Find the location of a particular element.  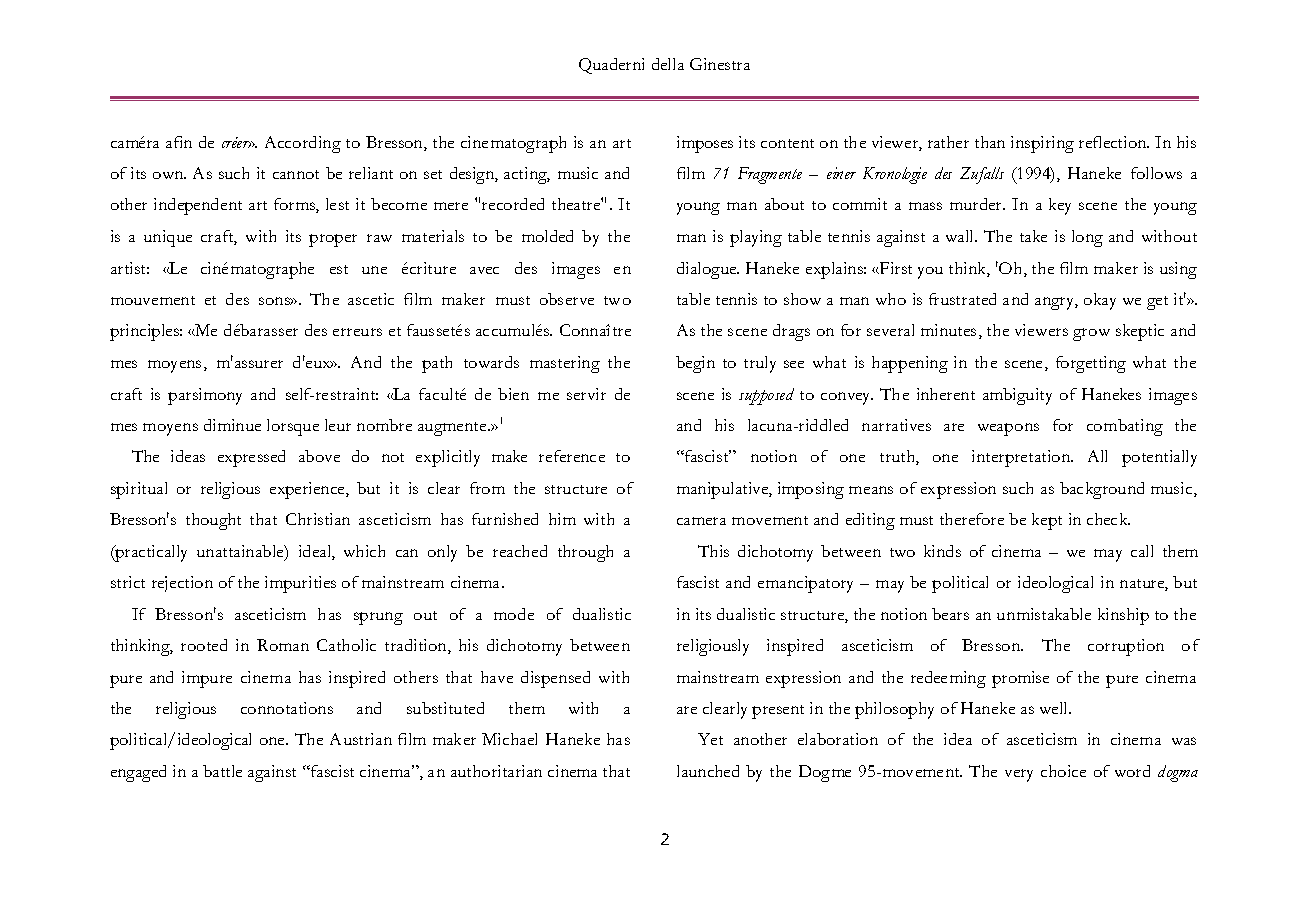

camera is located at coordinates (701, 521).
